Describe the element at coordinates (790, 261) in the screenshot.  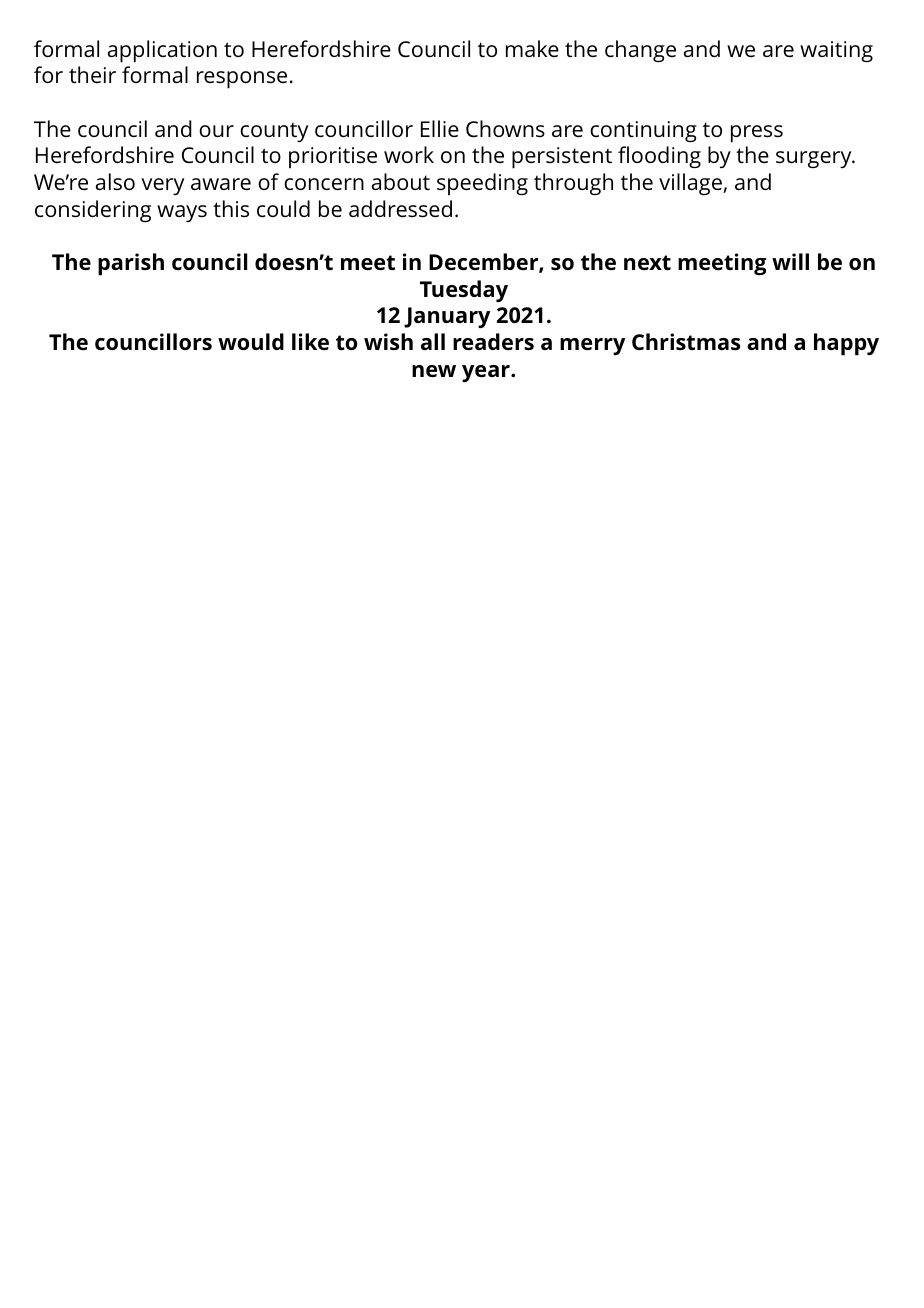
I see `will` at that location.
